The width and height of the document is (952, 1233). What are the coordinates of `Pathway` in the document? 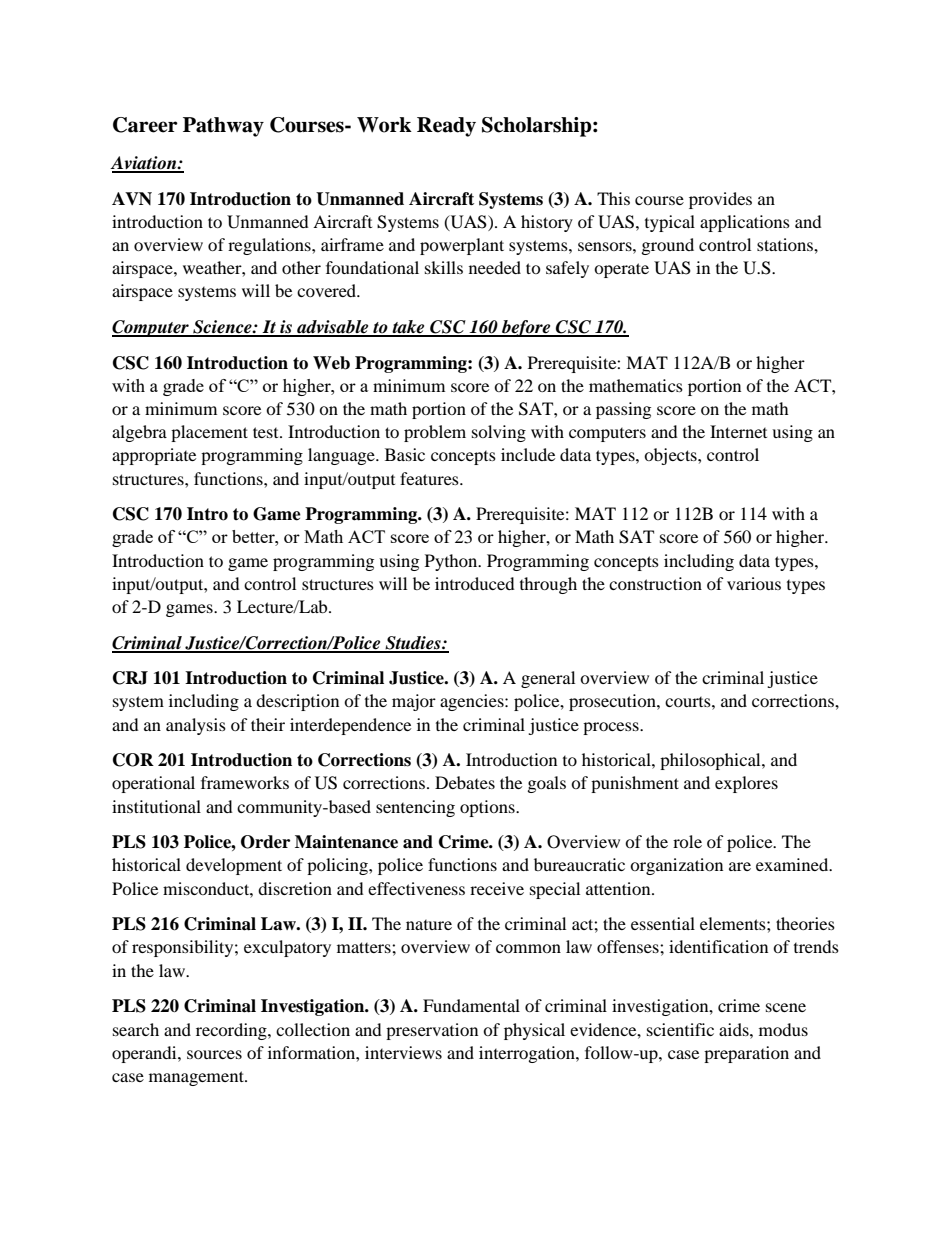 It's located at (223, 127).
